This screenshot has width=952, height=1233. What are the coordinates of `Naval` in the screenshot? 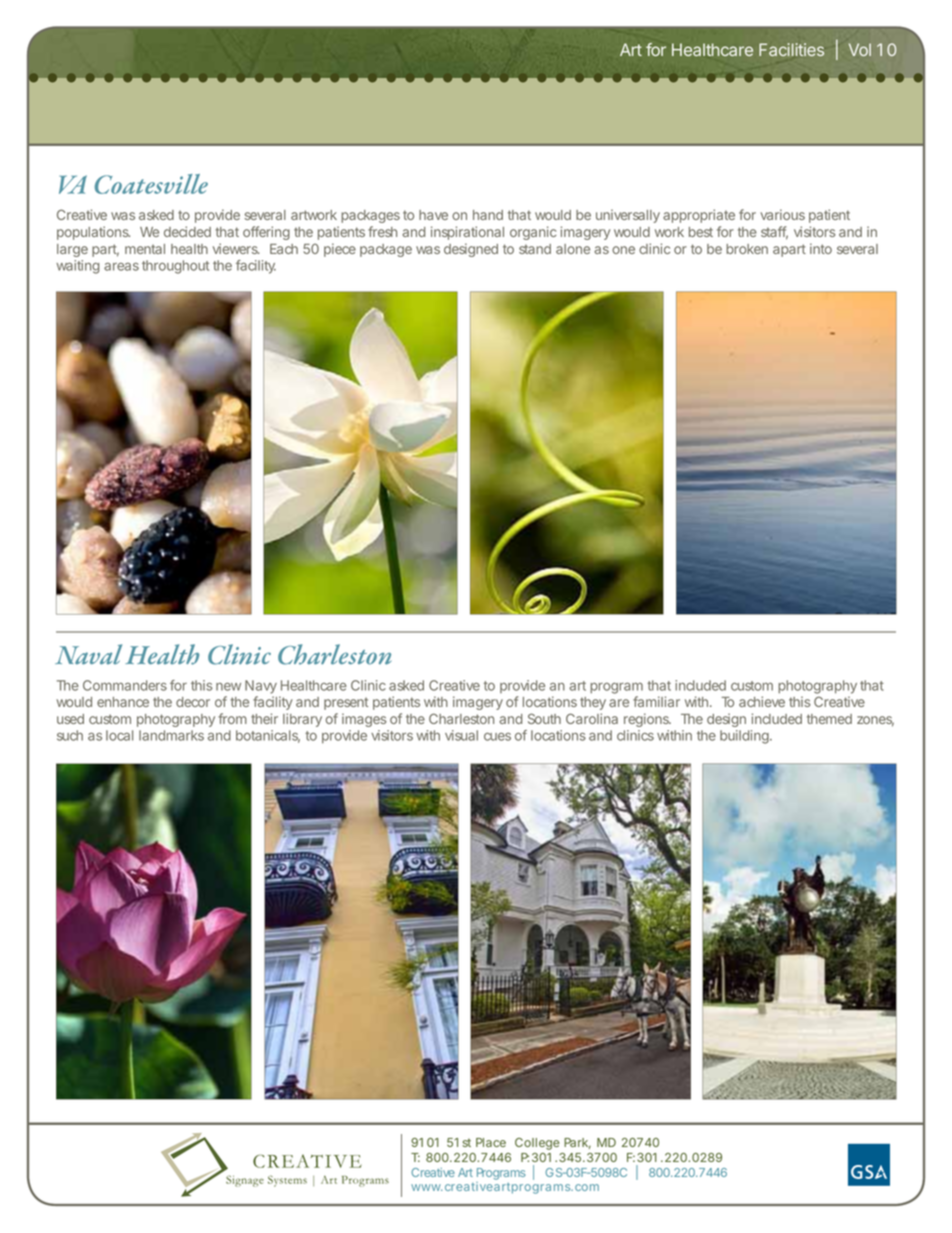 It's located at (88, 654).
